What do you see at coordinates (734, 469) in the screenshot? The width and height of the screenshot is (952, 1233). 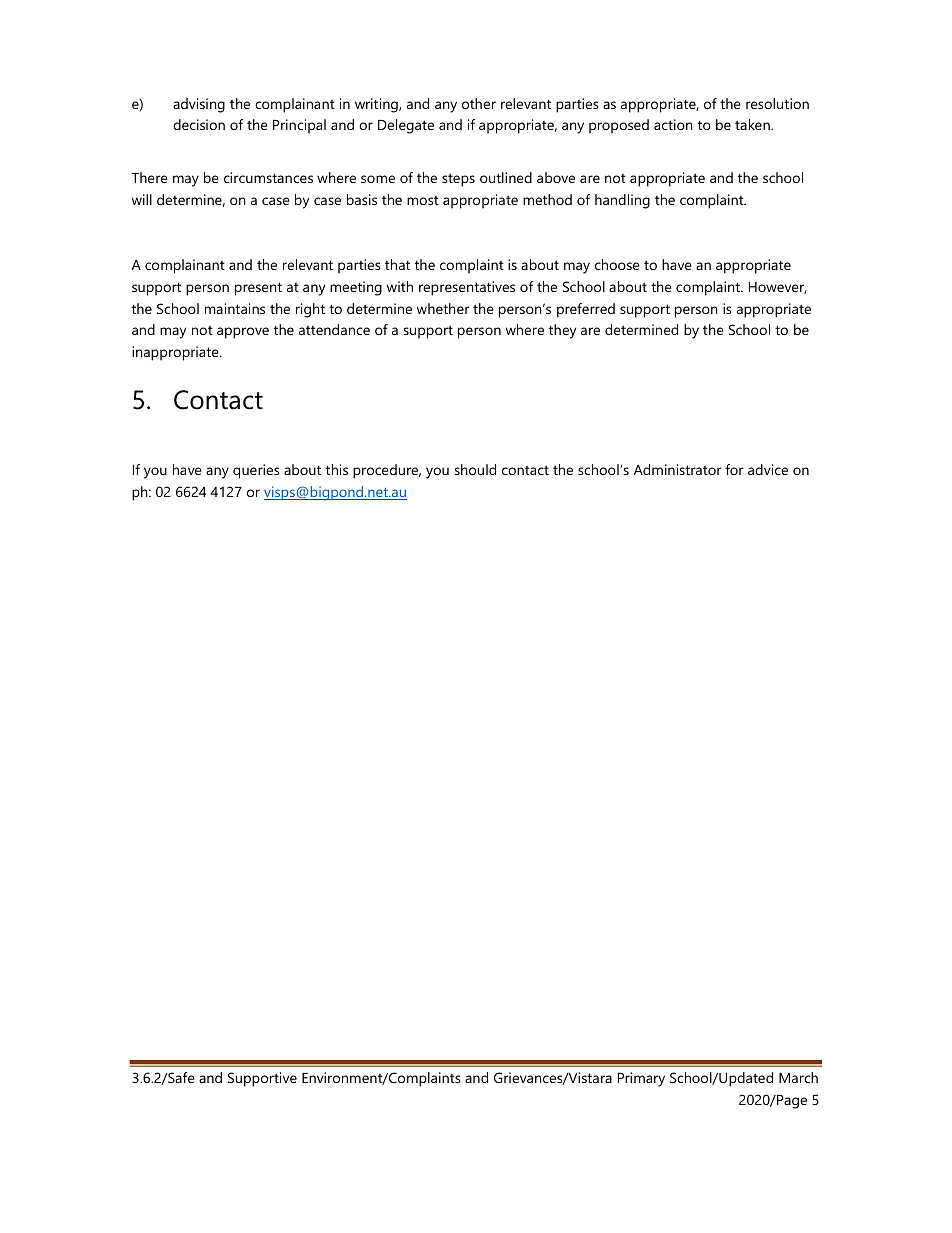 I see `for` at bounding box center [734, 469].
